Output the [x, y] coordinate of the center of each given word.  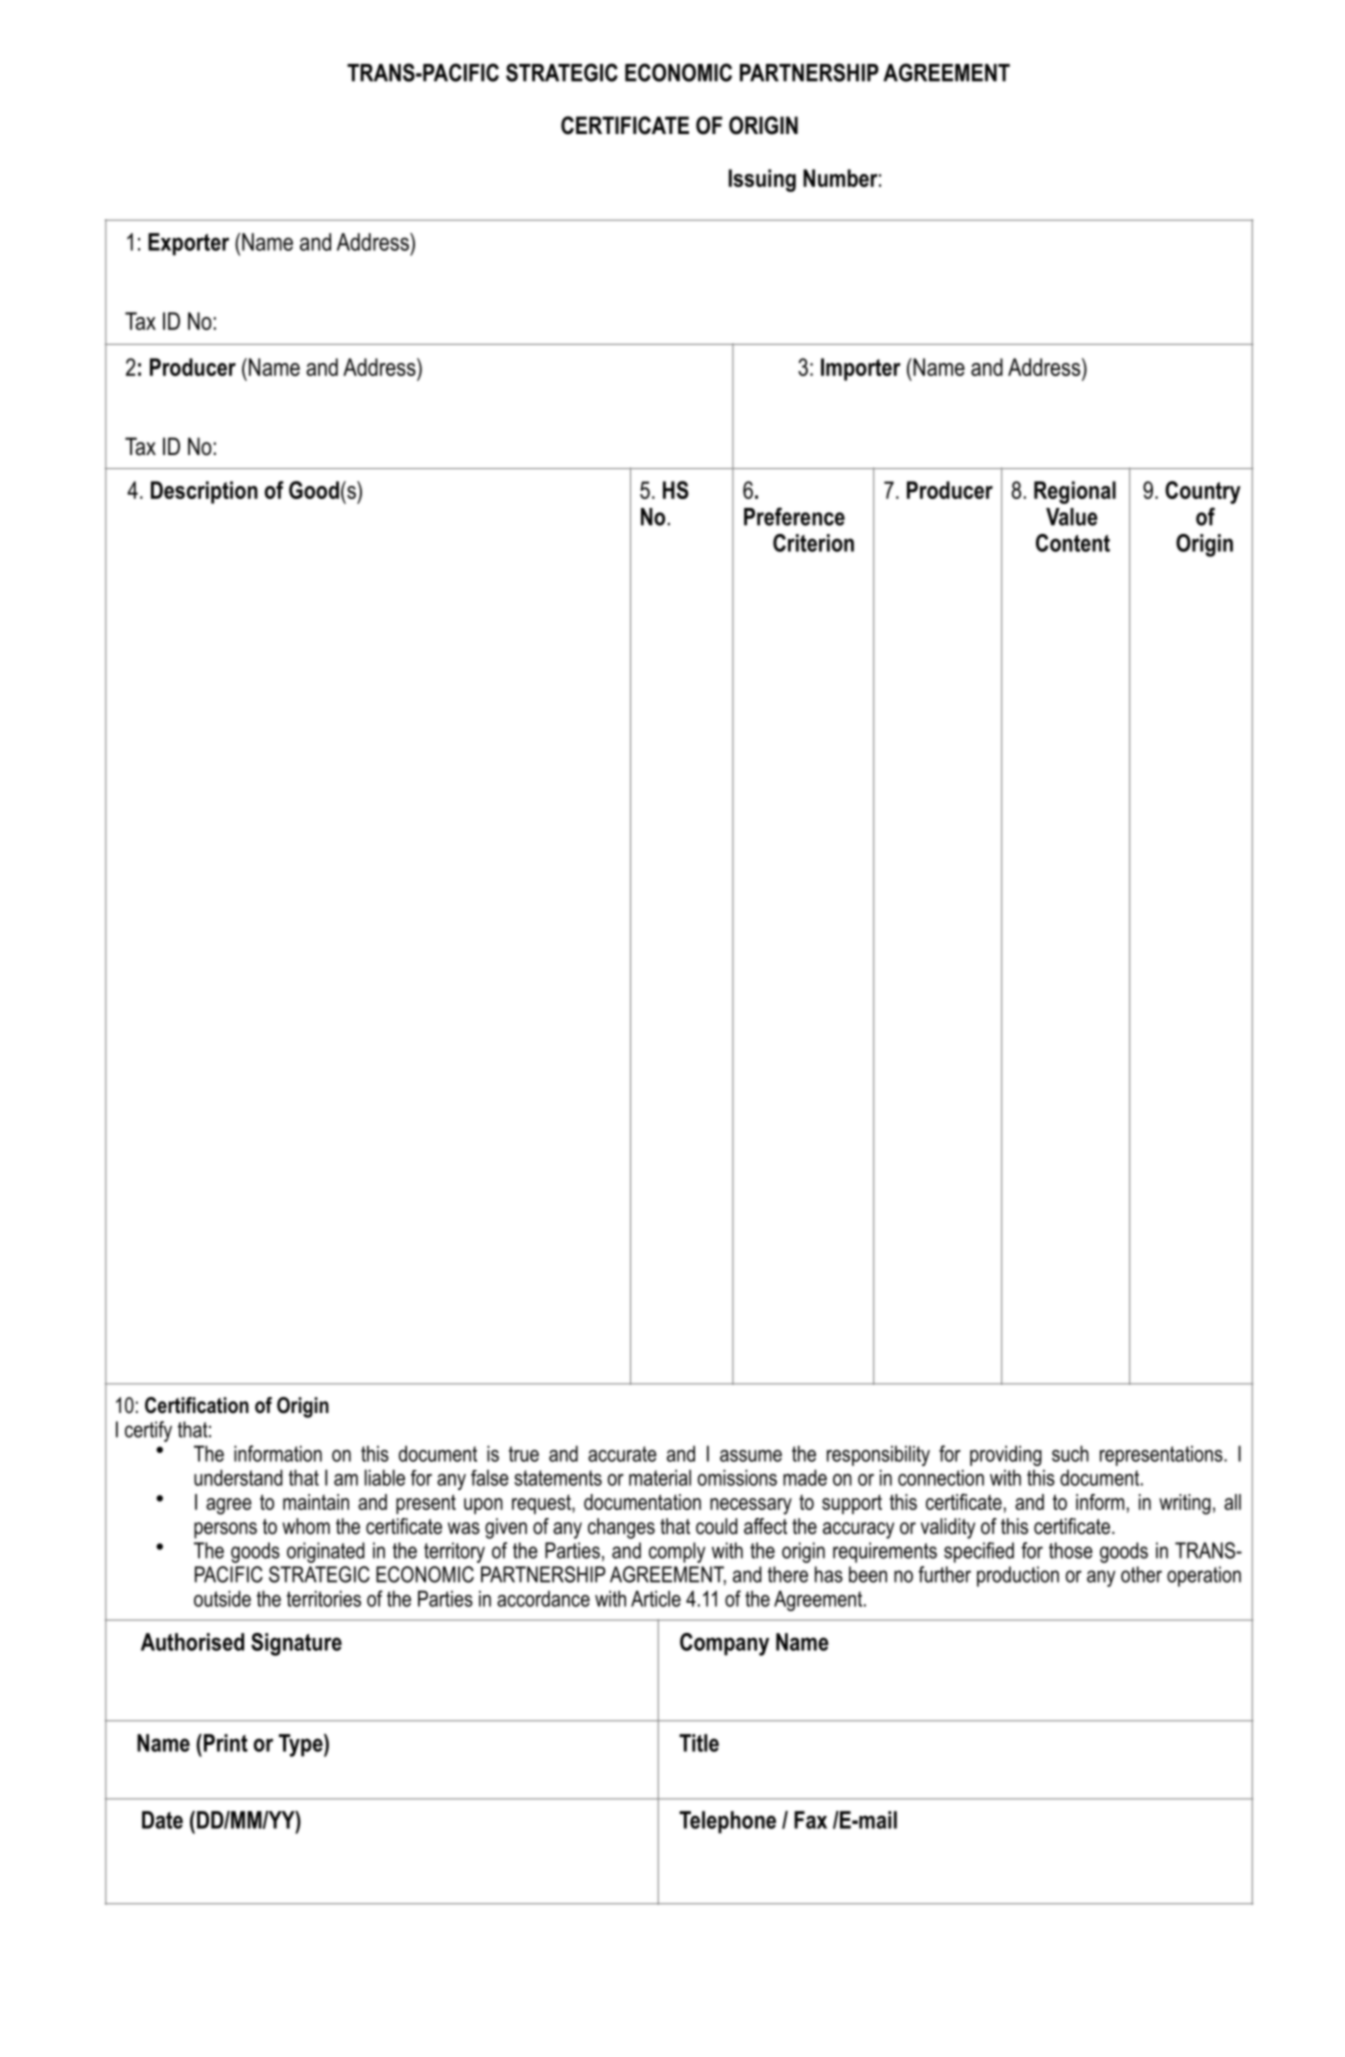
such [1070, 1453]
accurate [622, 1454]
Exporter [188, 244]
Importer [861, 369]
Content [1073, 543]
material [660, 1477]
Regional [1075, 492]
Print [224, 1743]
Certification [197, 1405]
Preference [794, 516]
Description [204, 492]
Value [1072, 517]
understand [238, 1477]
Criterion [813, 543]
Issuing [762, 180]
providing [1006, 1455]
